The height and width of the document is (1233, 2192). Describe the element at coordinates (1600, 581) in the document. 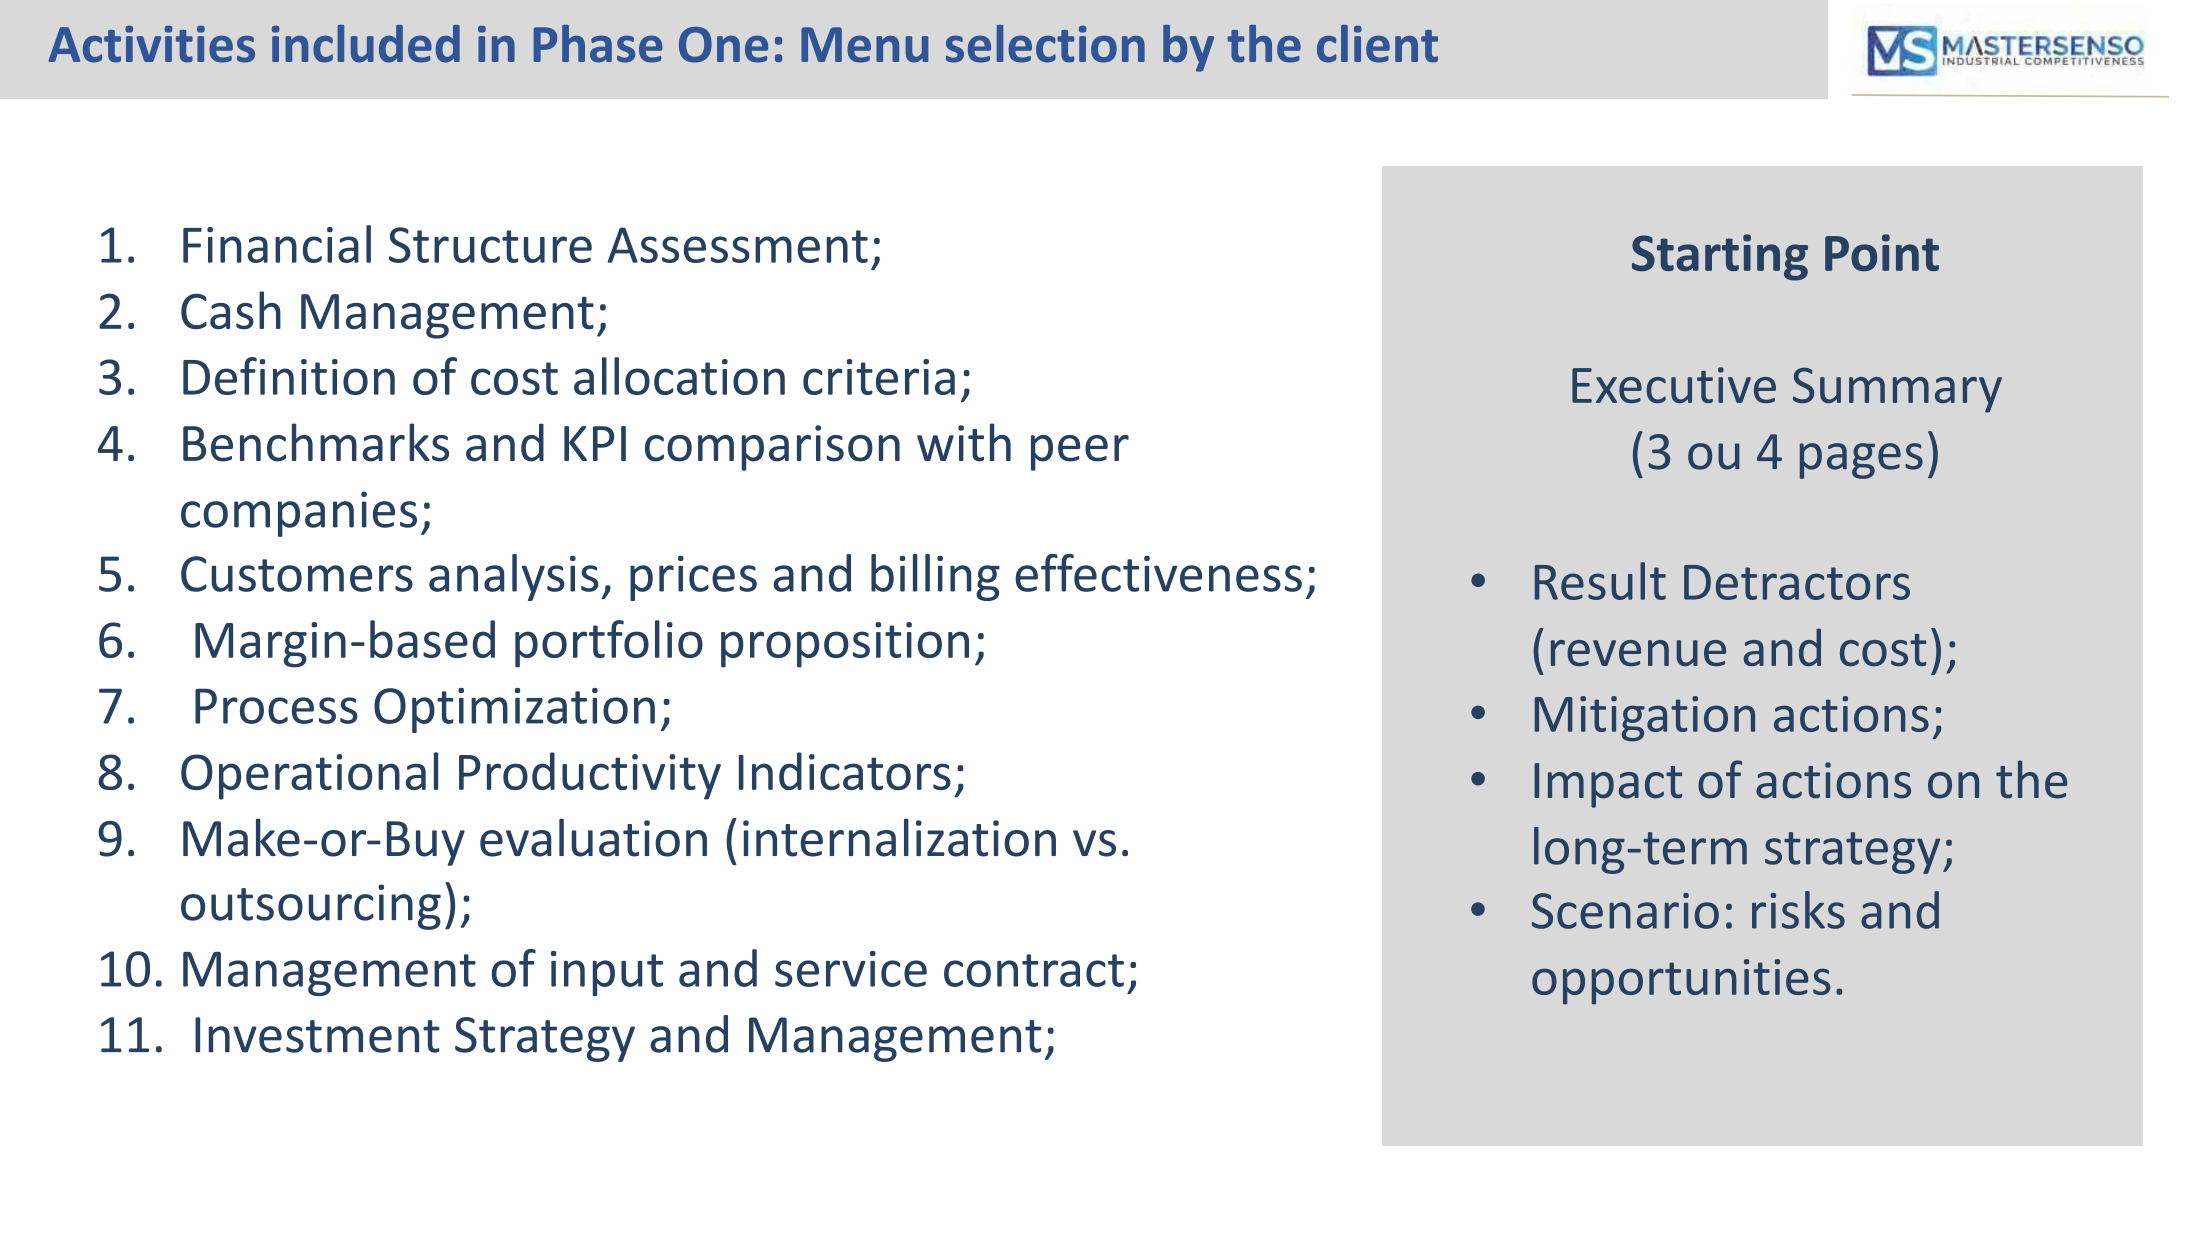

I see `Result` at that location.
